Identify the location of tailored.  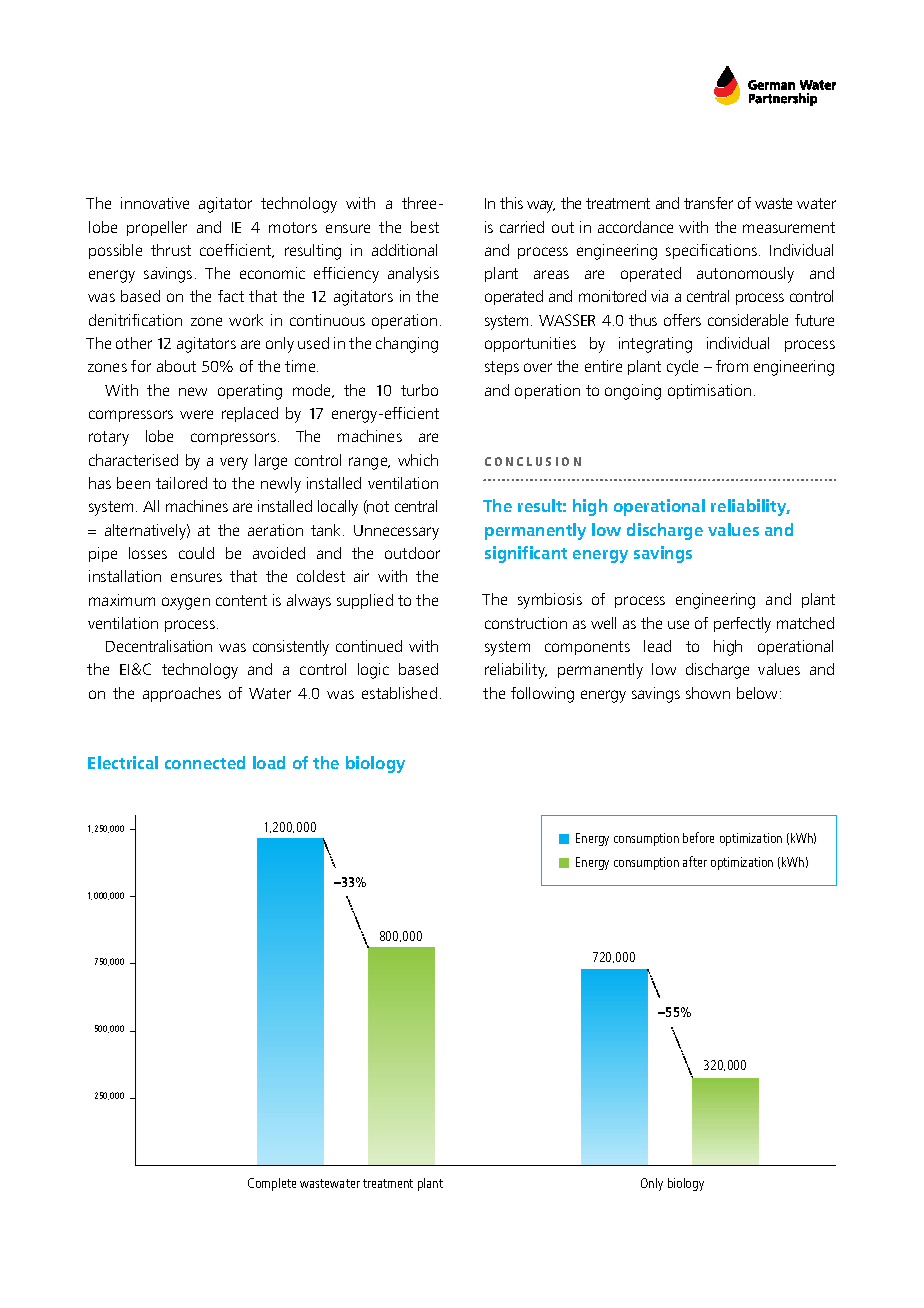
(181, 483).
